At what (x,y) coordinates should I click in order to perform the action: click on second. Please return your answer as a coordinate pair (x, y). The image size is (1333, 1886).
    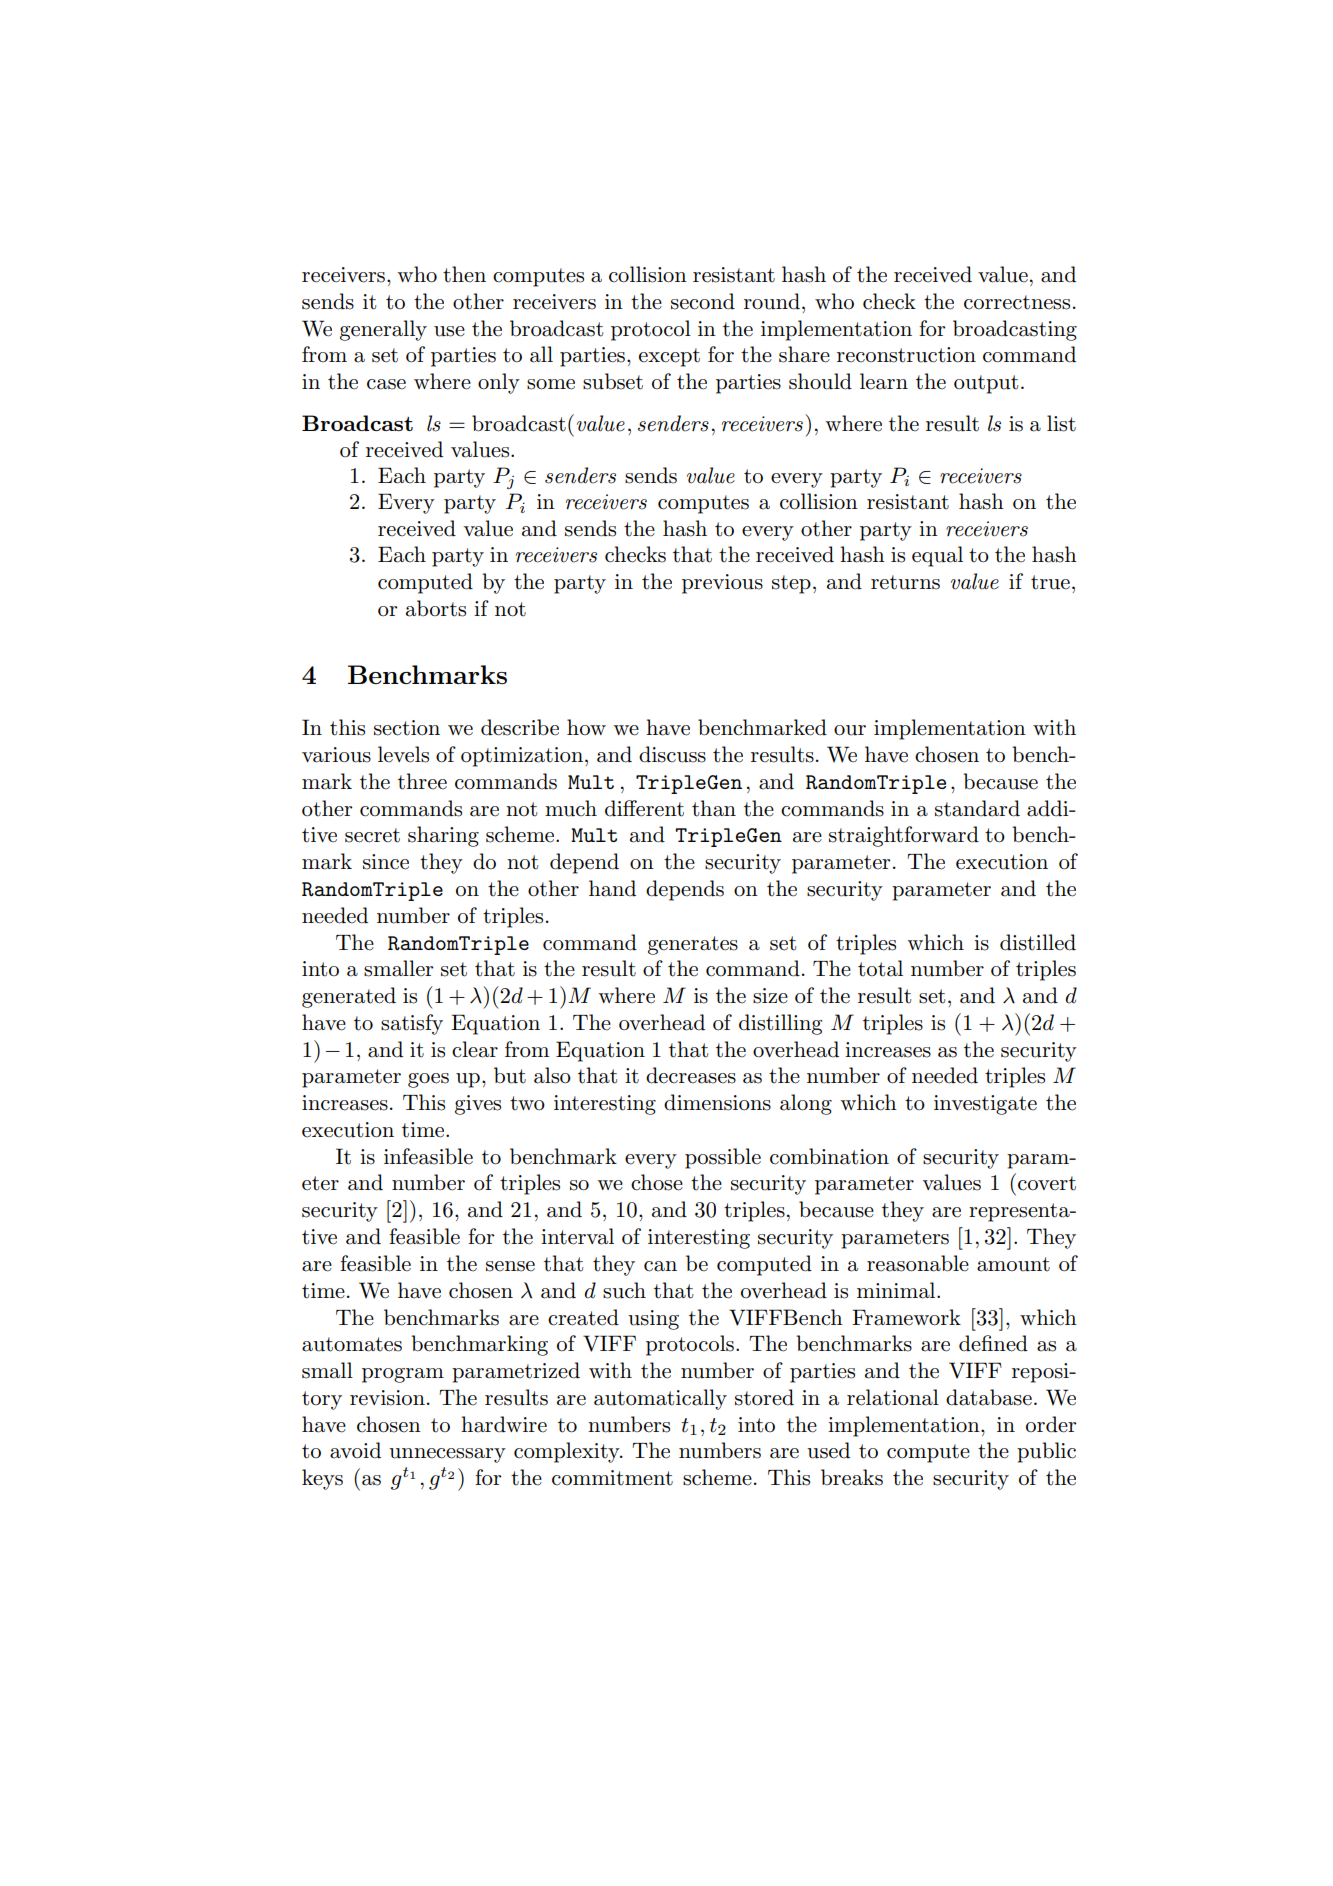
    Looking at the image, I should click on (703, 301).
